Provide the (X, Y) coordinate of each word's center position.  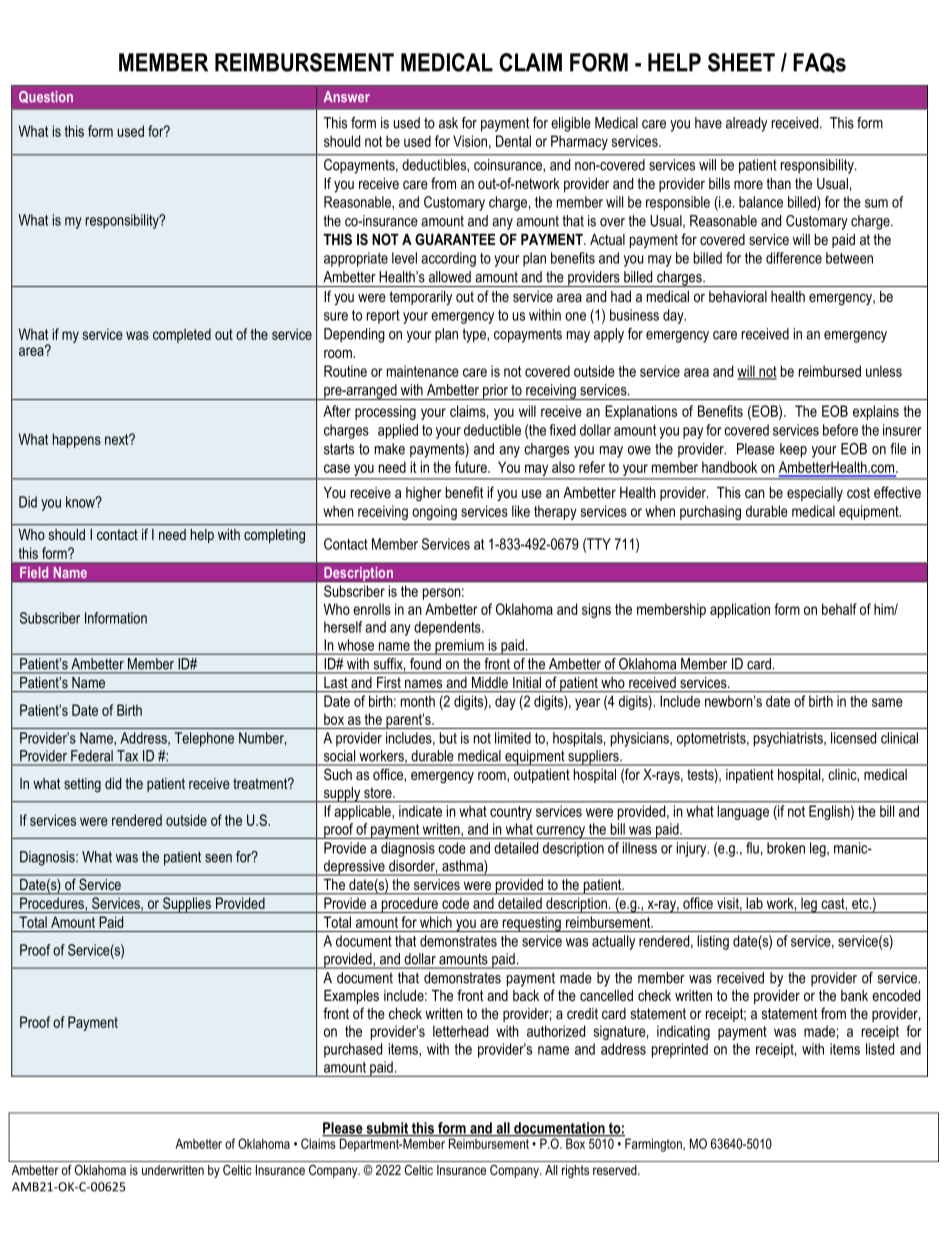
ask (448, 123)
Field (34, 572)
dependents (448, 628)
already (746, 124)
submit (387, 1129)
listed (880, 1049)
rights (575, 1171)
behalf (839, 609)
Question (46, 97)
